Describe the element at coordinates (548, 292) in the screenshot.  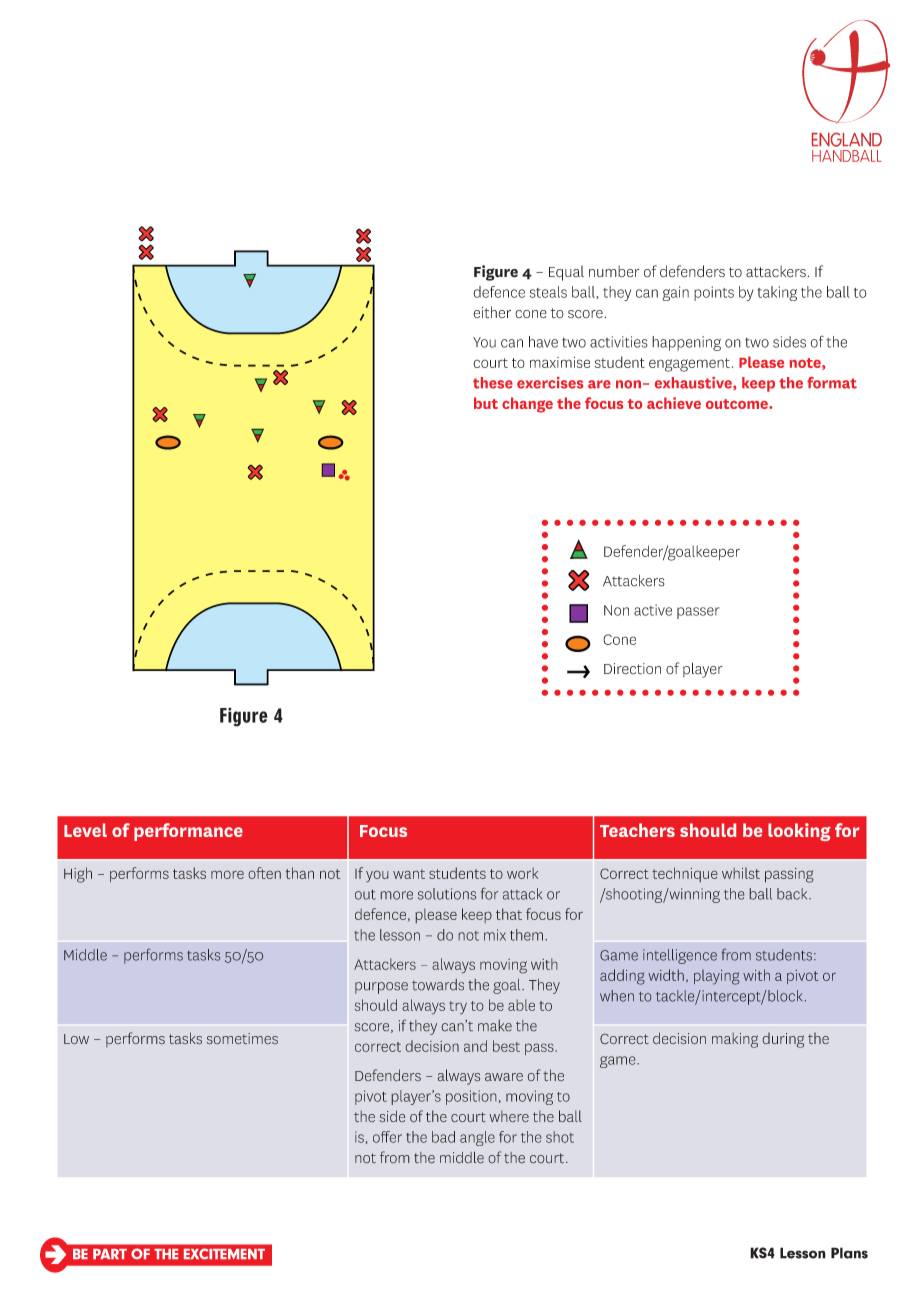
I see `steals` at that location.
